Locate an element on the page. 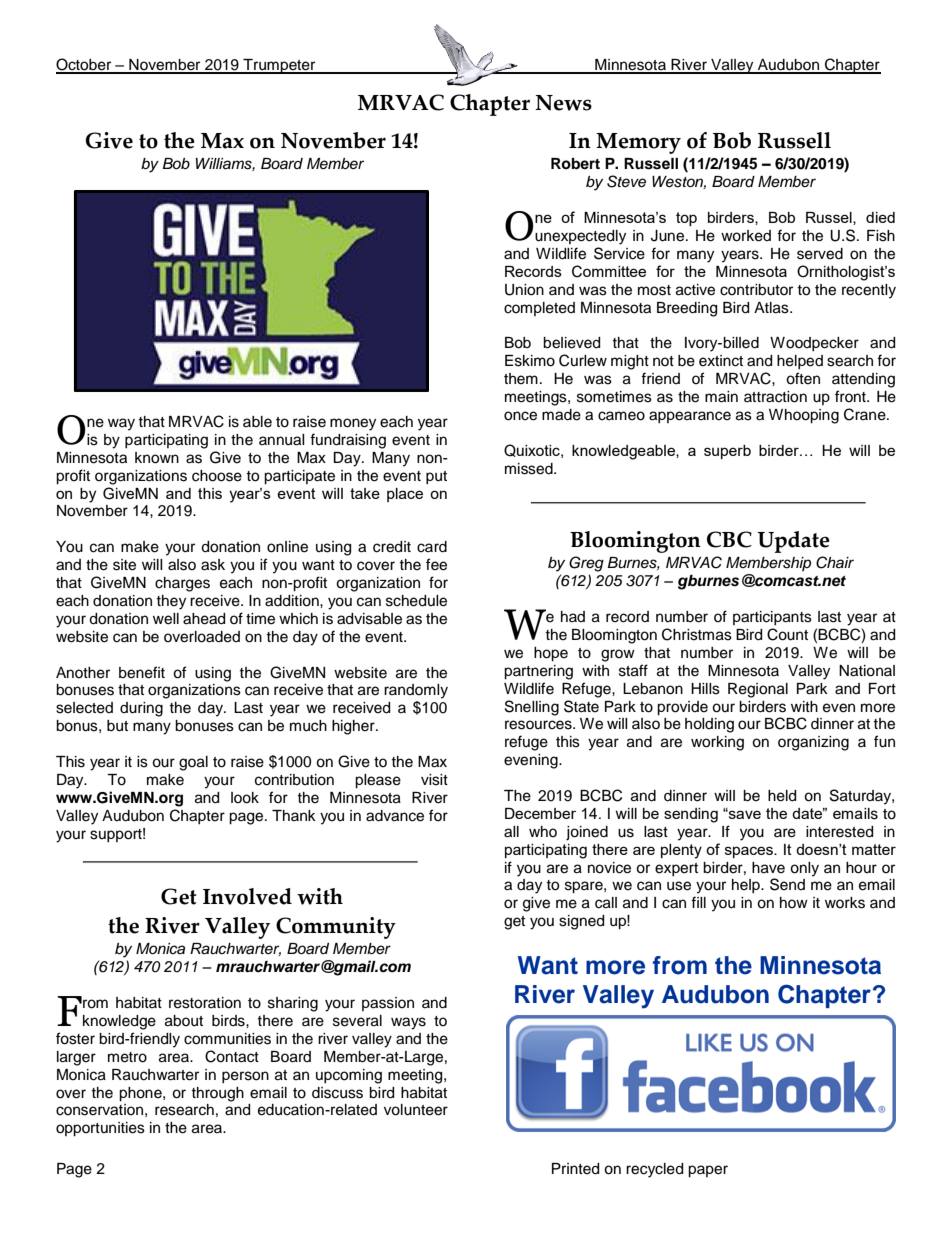  News is located at coordinates (564, 103).
